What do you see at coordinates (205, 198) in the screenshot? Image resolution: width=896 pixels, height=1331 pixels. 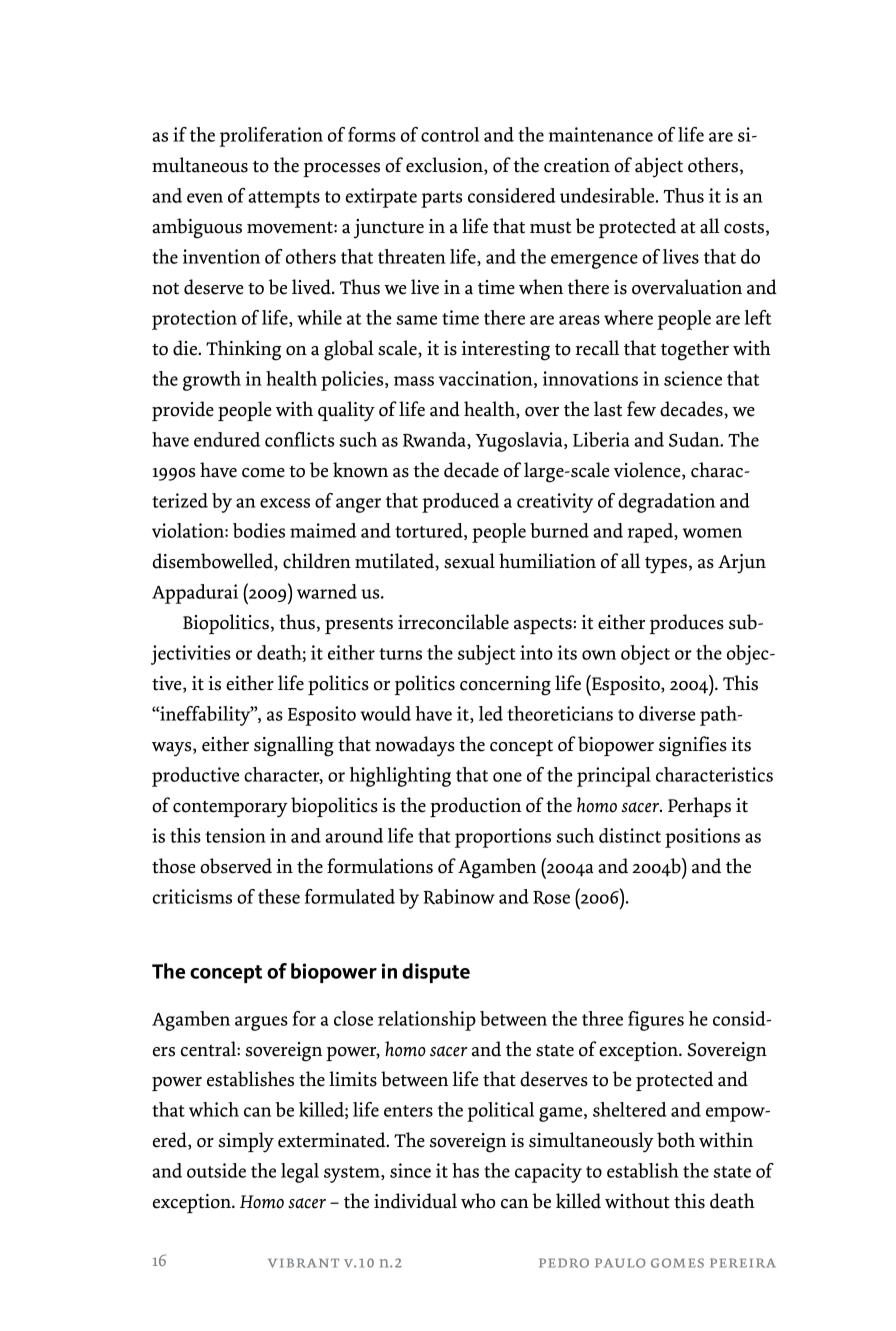 I see `even` at bounding box center [205, 198].
